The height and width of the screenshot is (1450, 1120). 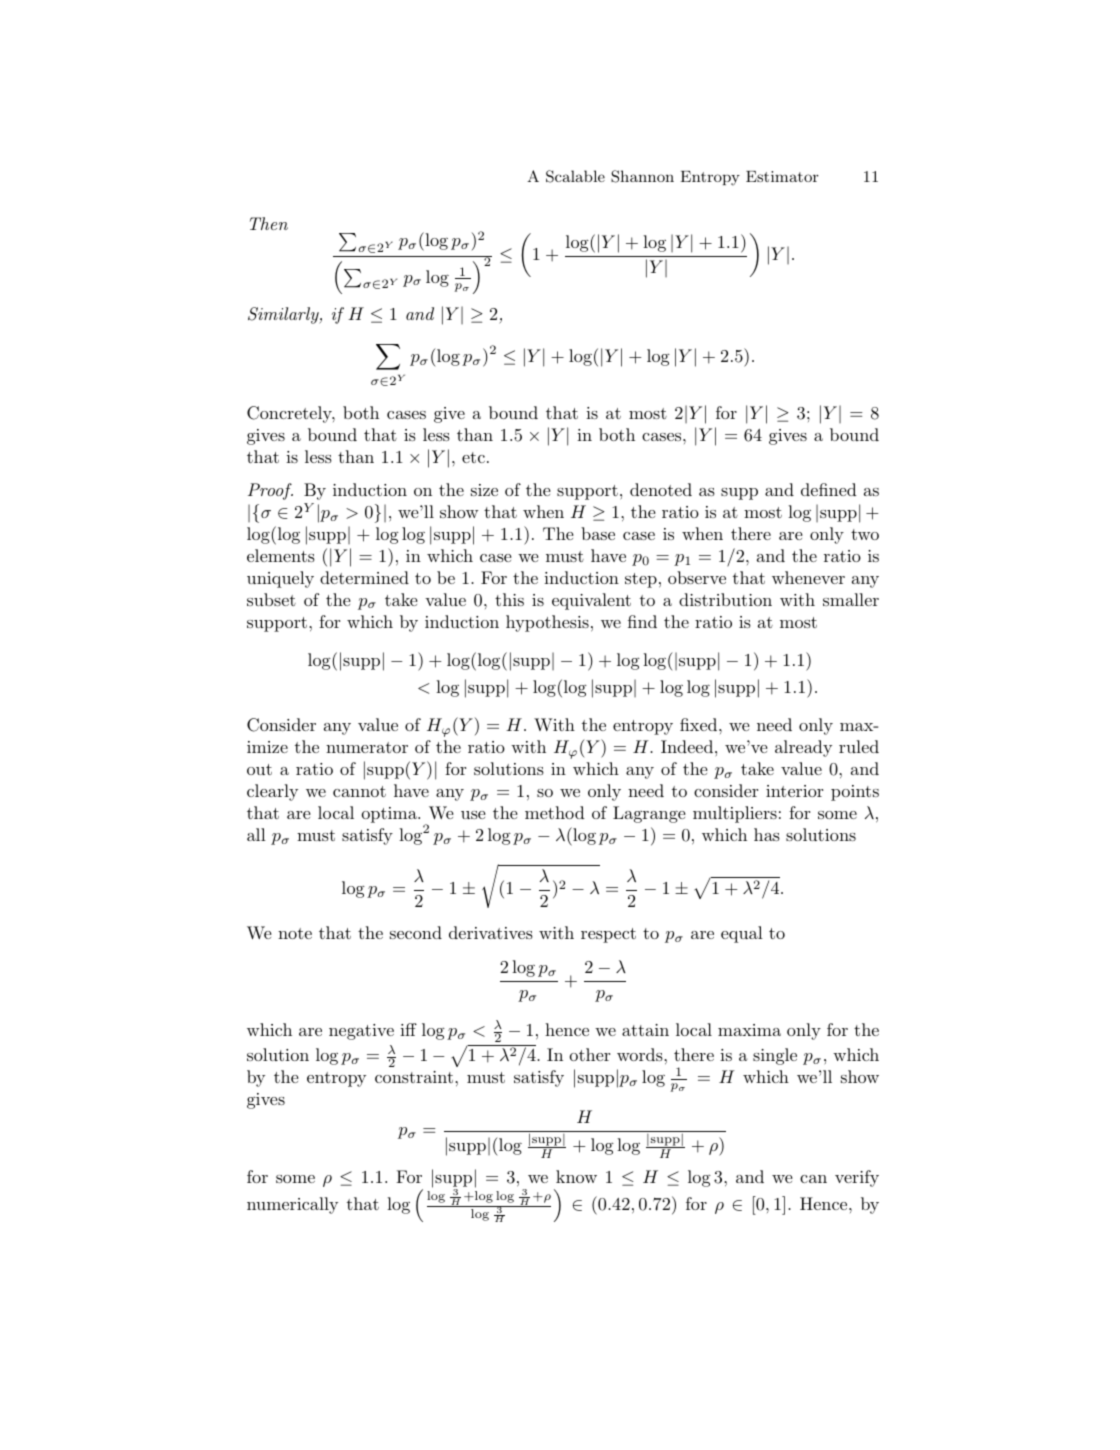 What do you see at coordinates (829, 489) in the screenshot?
I see `defined` at bounding box center [829, 489].
